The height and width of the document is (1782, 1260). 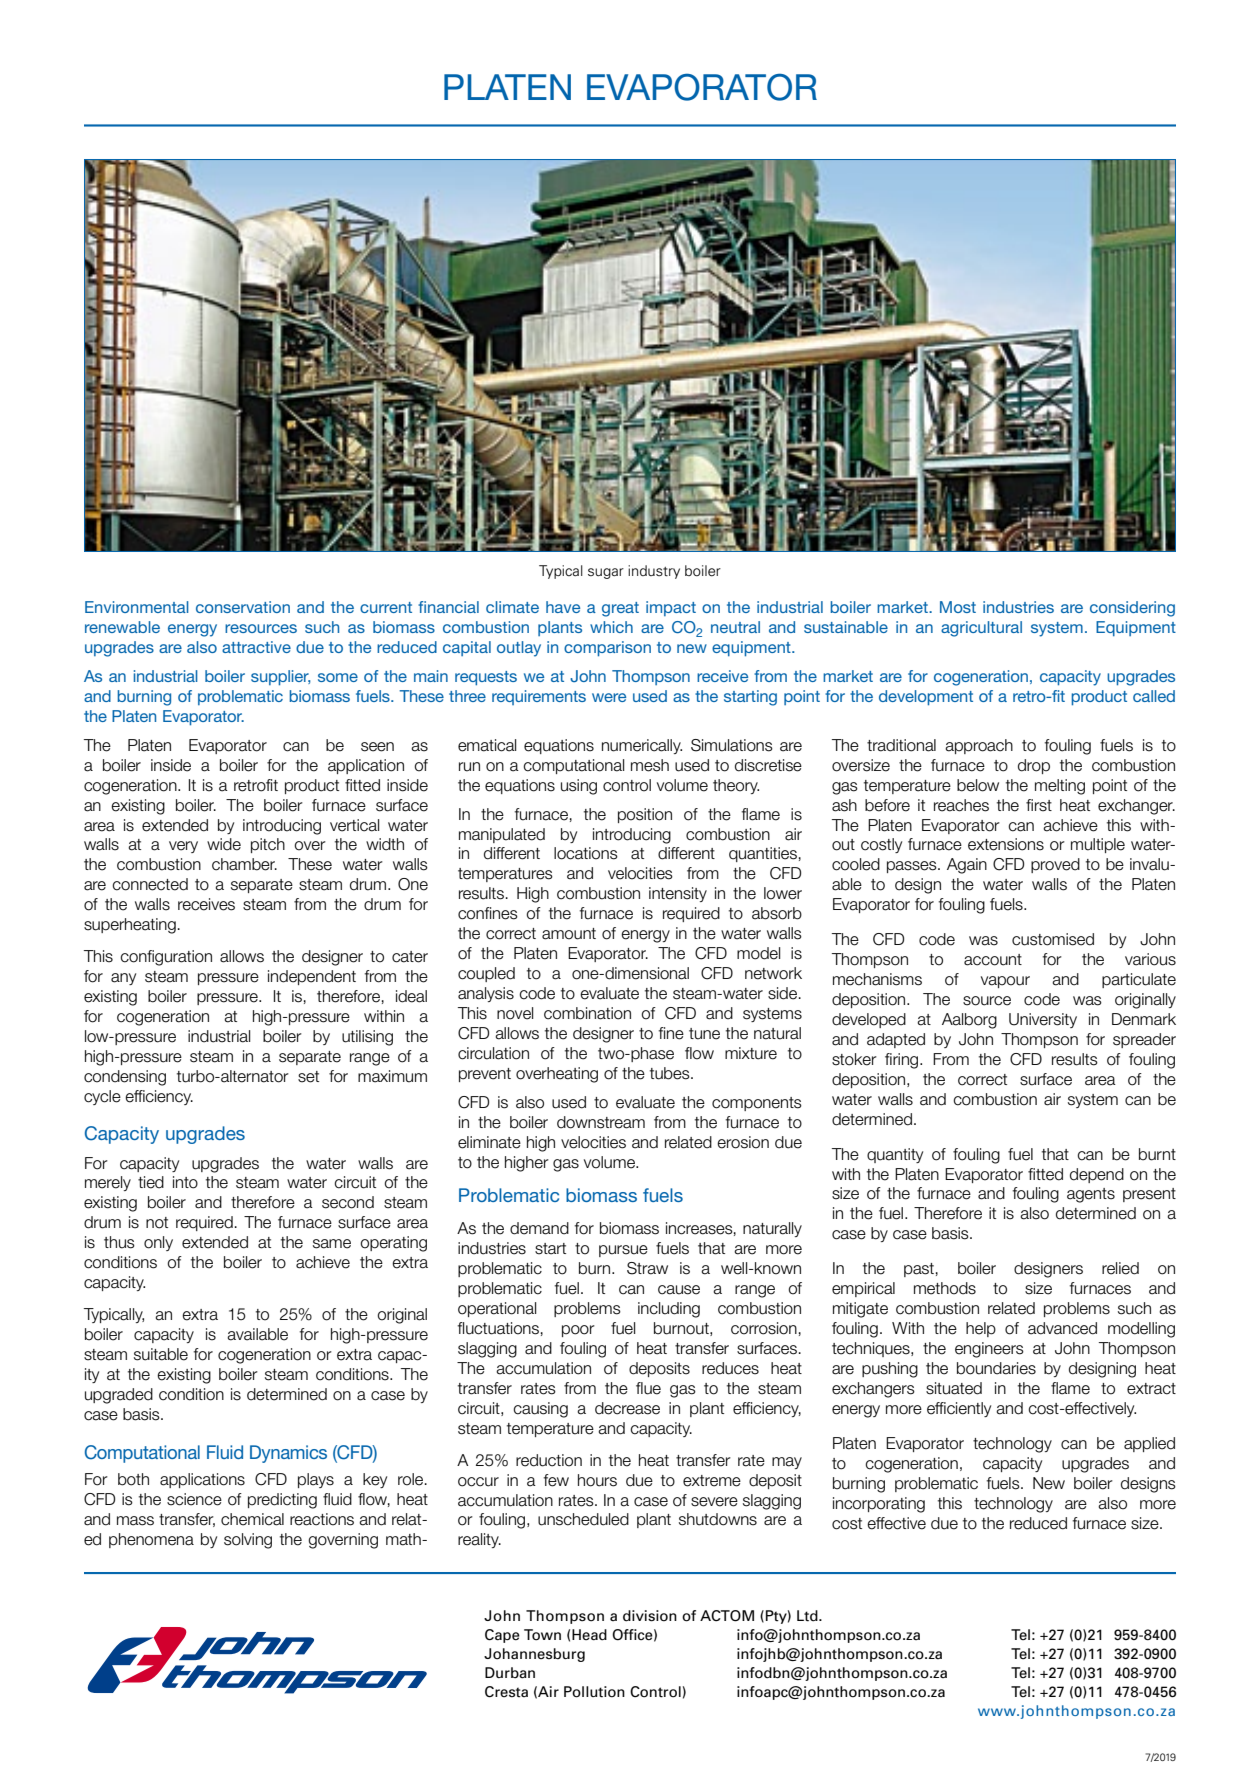 What do you see at coordinates (587, 1013) in the document?
I see `combination` at bounding box center [587, 1013].
